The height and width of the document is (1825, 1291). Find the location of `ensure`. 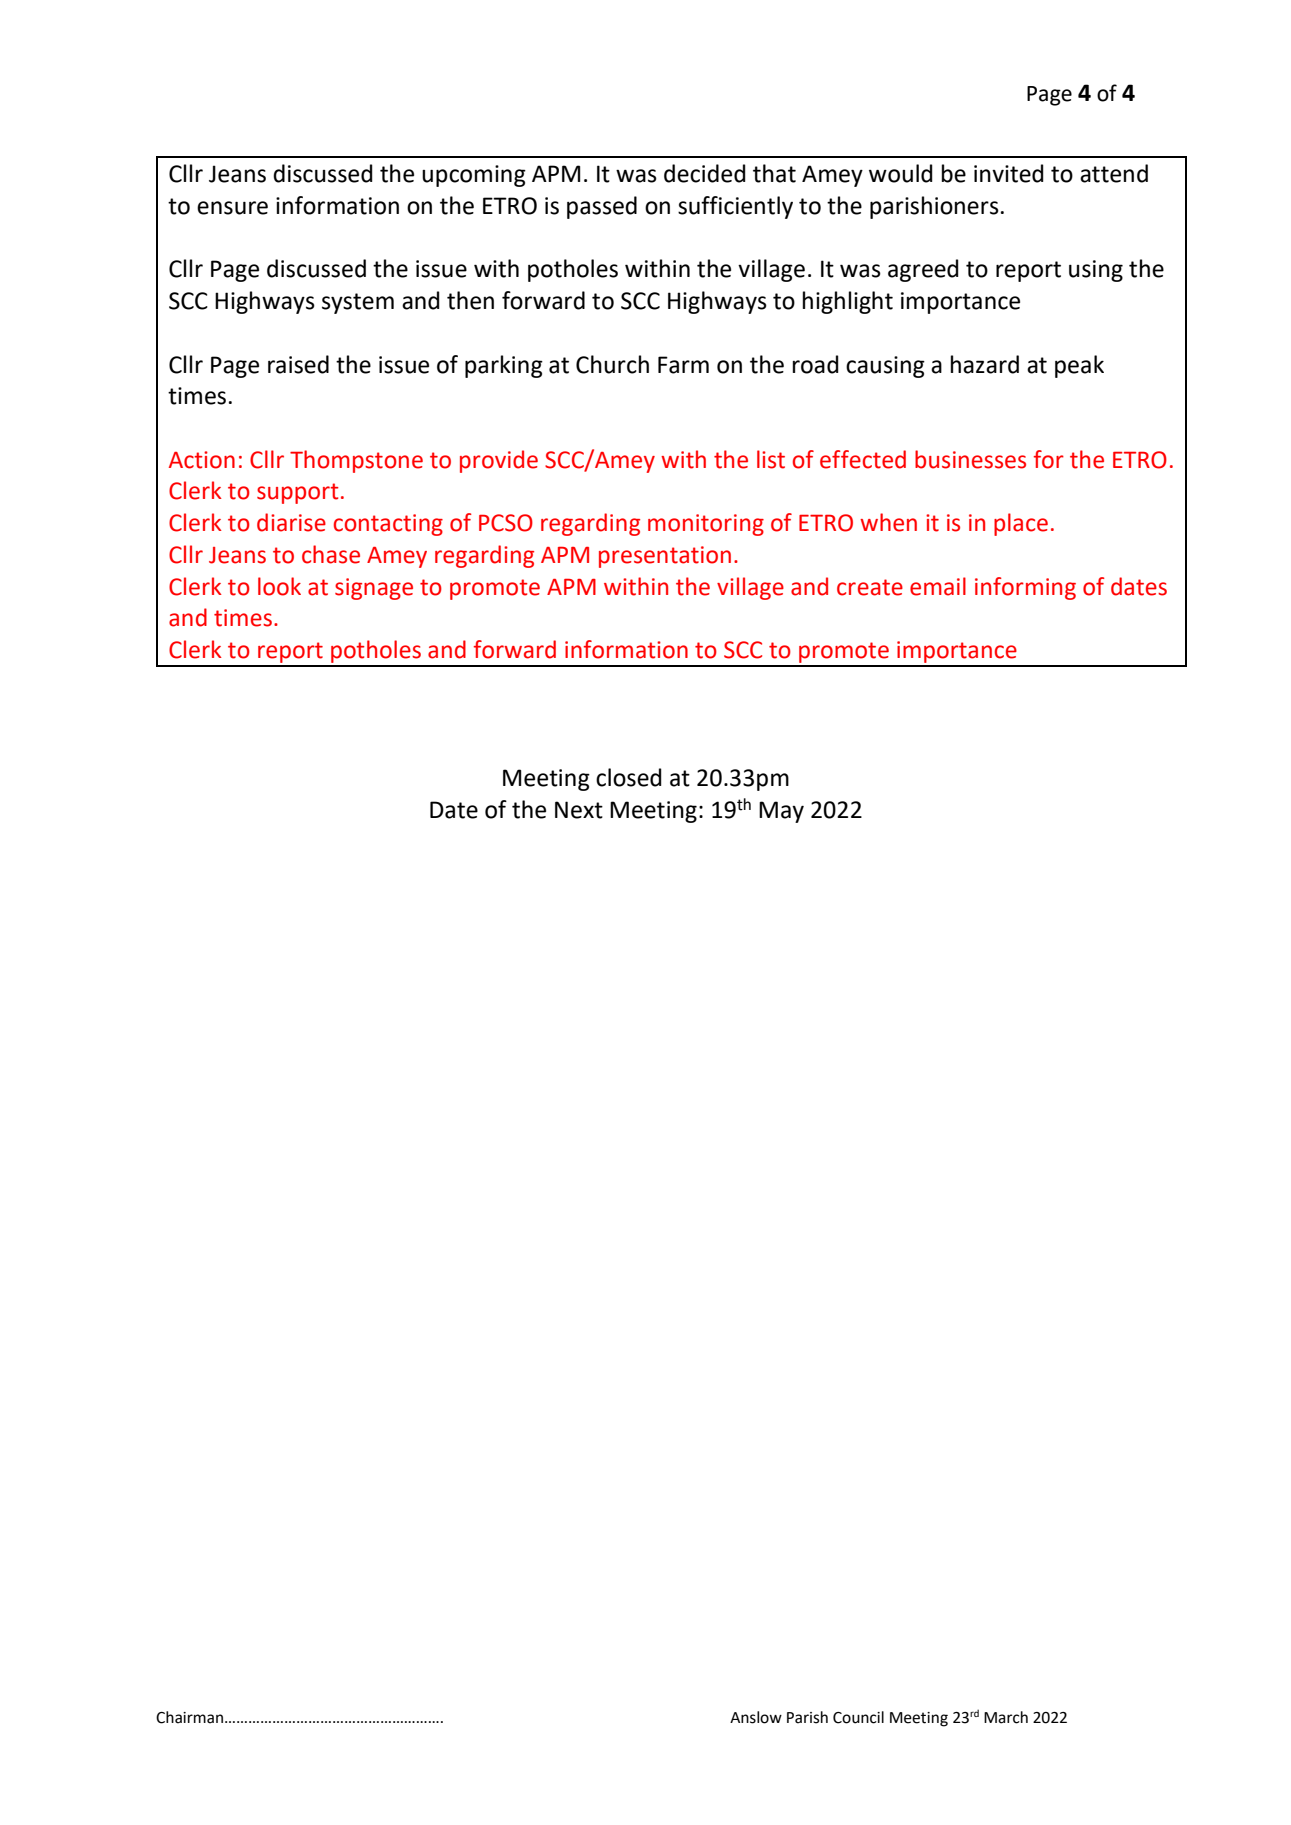

ensure is located at coordinates (232, 208).
